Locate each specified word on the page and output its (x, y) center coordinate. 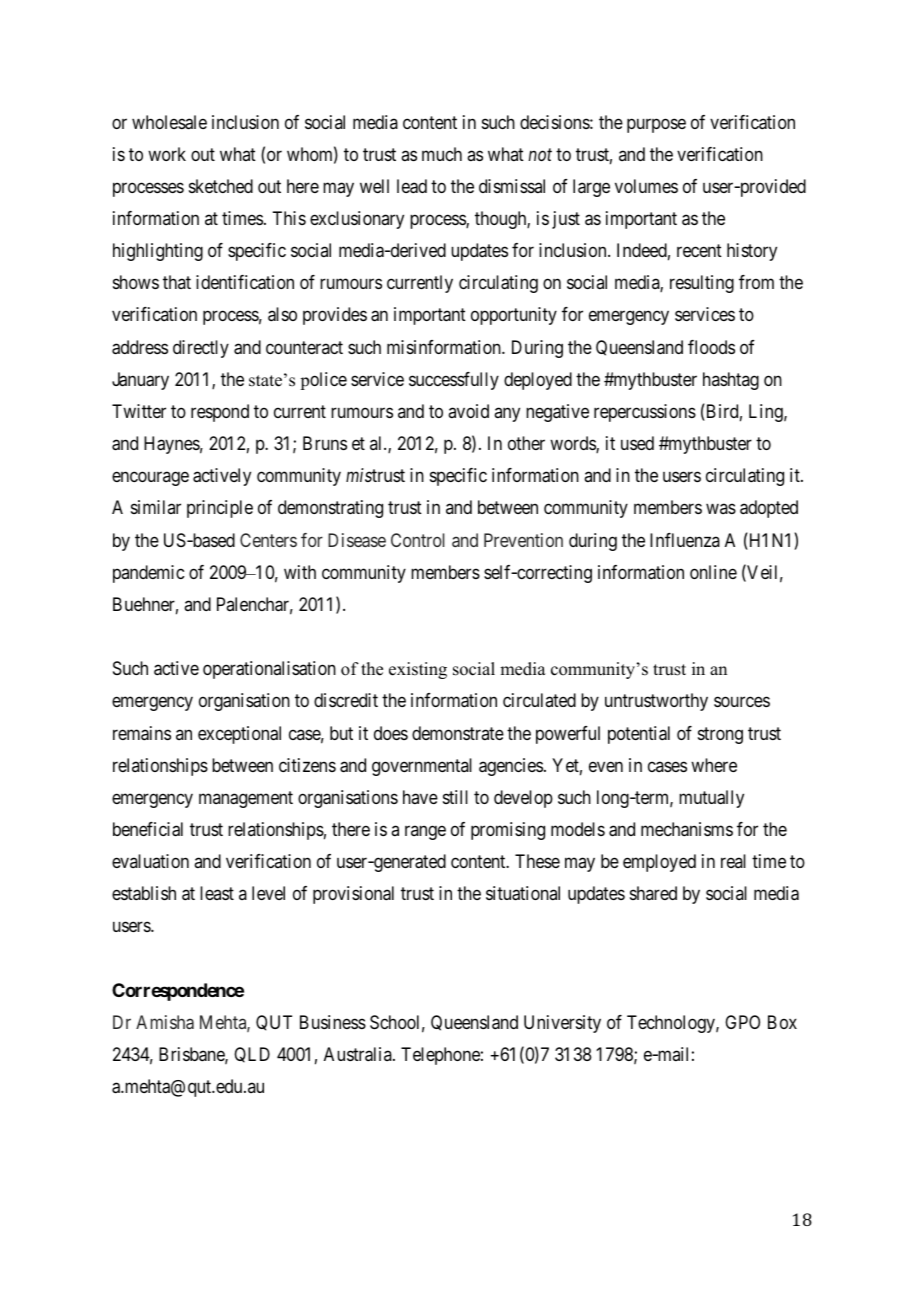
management (246, 799)
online (713, 572)
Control (418, 540)
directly (201, 349)
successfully (454, 381)
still (455, 797)
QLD (252, 1055)
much (442, 154)
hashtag (731, 381)
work (167, 154)
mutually (711, 799)
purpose (656, 125)
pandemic (148, 574)
